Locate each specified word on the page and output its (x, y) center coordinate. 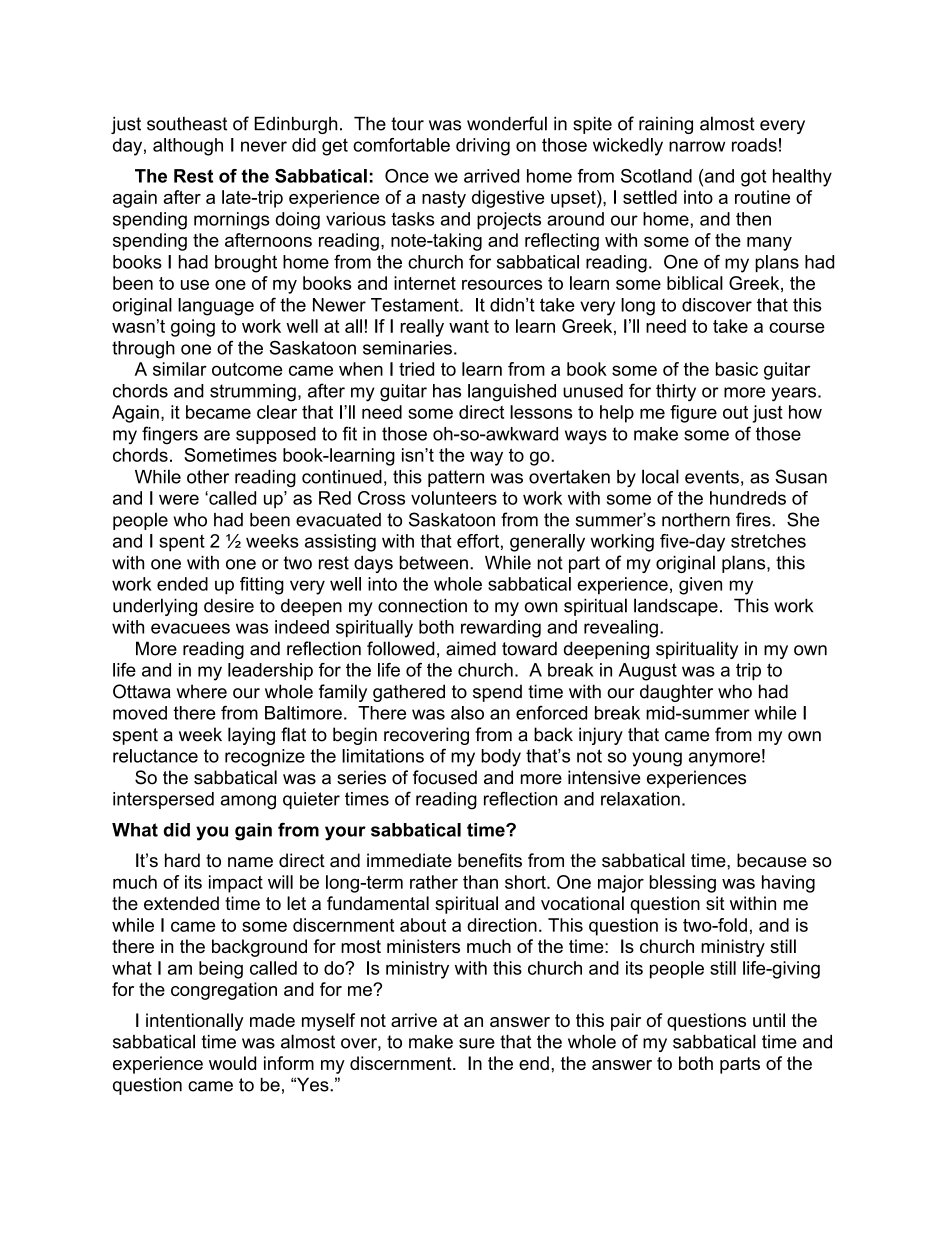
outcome (247, 369)
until (769, 1020)
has (447, 391)
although (188, 147)
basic (737, 369)
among (248, 802)
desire (229, 605)
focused (445, 777)
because (772, 860)
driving (483, 147)
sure (477, 1043)
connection (422, 605)
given (700, 586)
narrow (697, 146)
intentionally (195, 1022)
